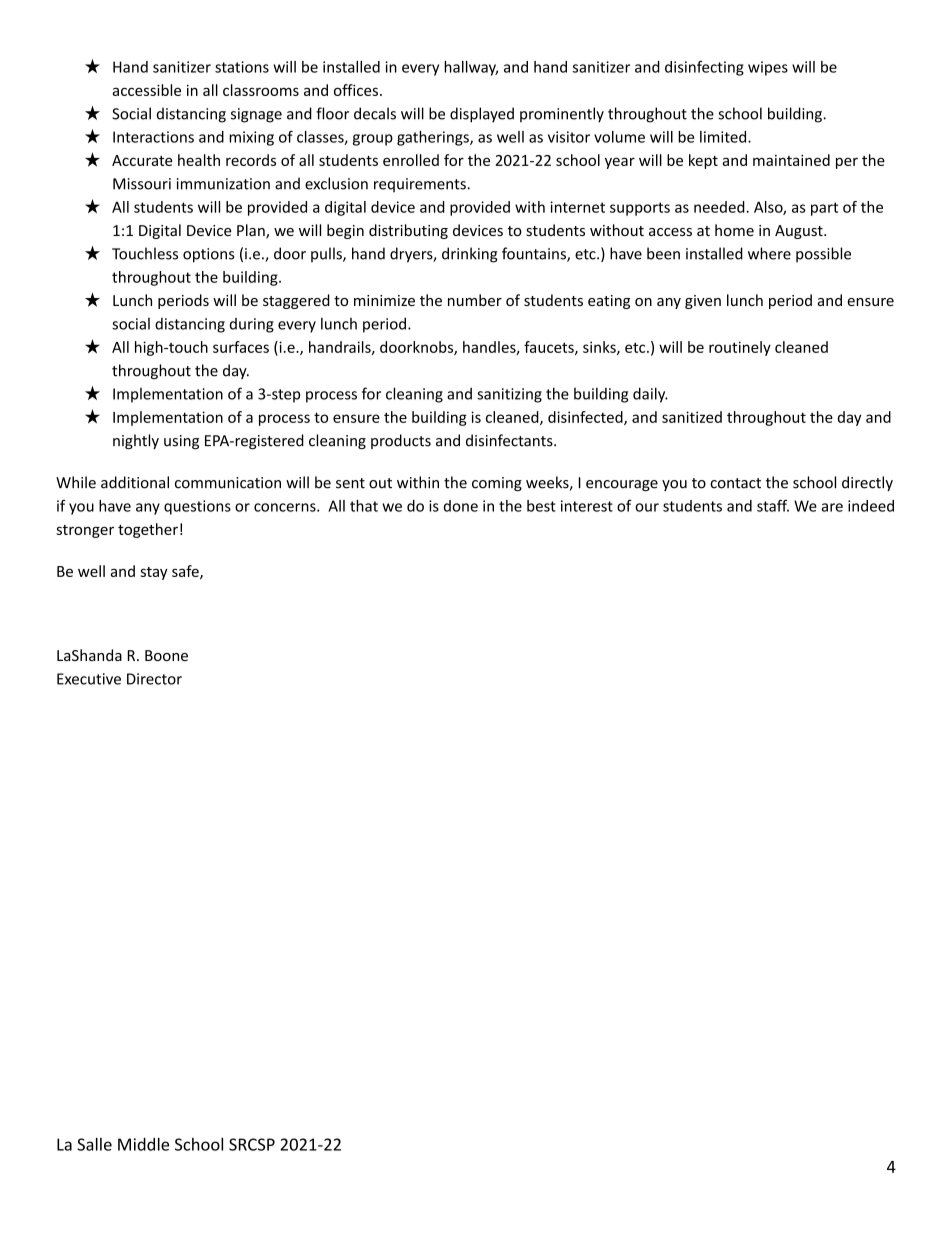 This screenshot has width=952, height=1233. Describe the element at coordinates (510, 440) in the screenshot. I see `disinfectants` at that location.
